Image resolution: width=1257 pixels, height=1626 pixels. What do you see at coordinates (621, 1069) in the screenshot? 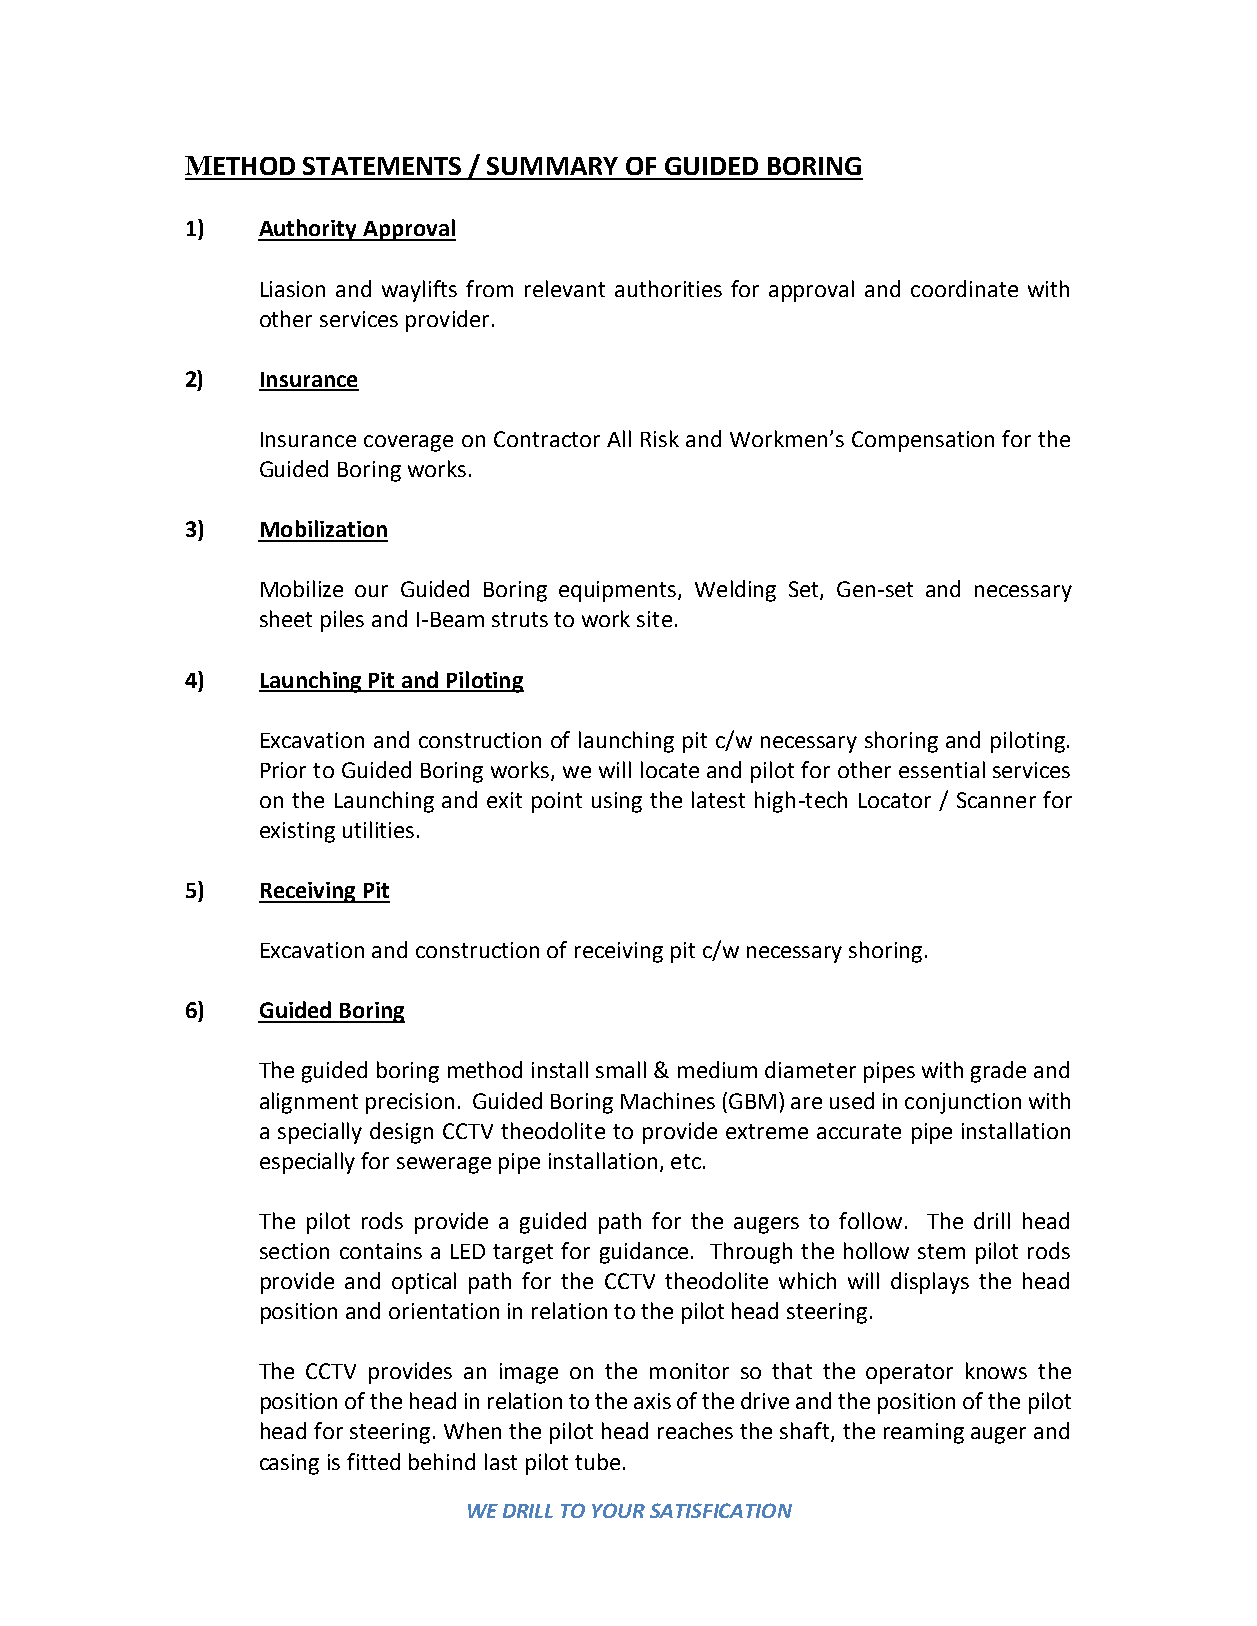
I see `small` at bounding box center [621, 1069].
